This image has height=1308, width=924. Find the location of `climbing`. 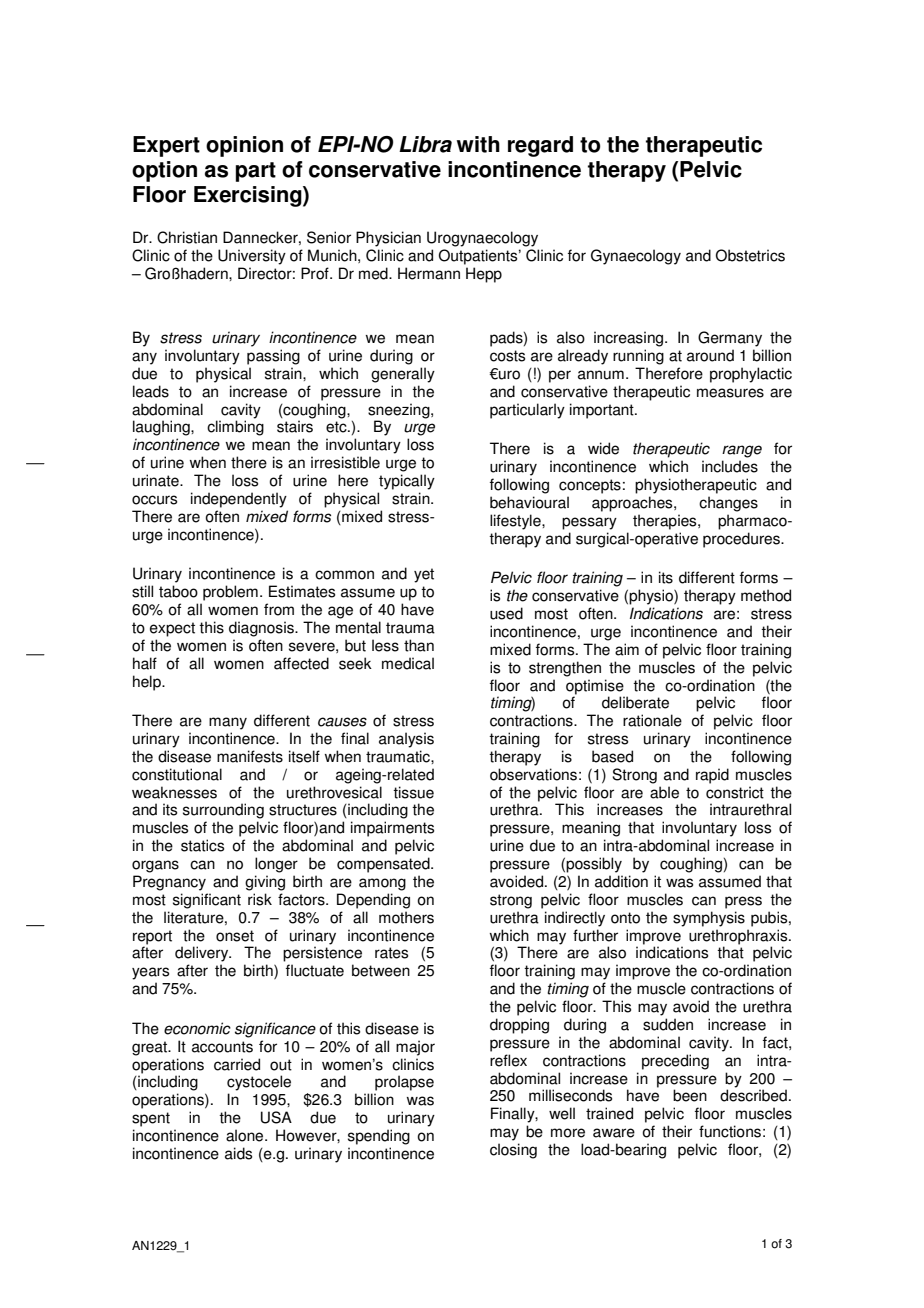

climbing is located at coordinates (235, 428).
